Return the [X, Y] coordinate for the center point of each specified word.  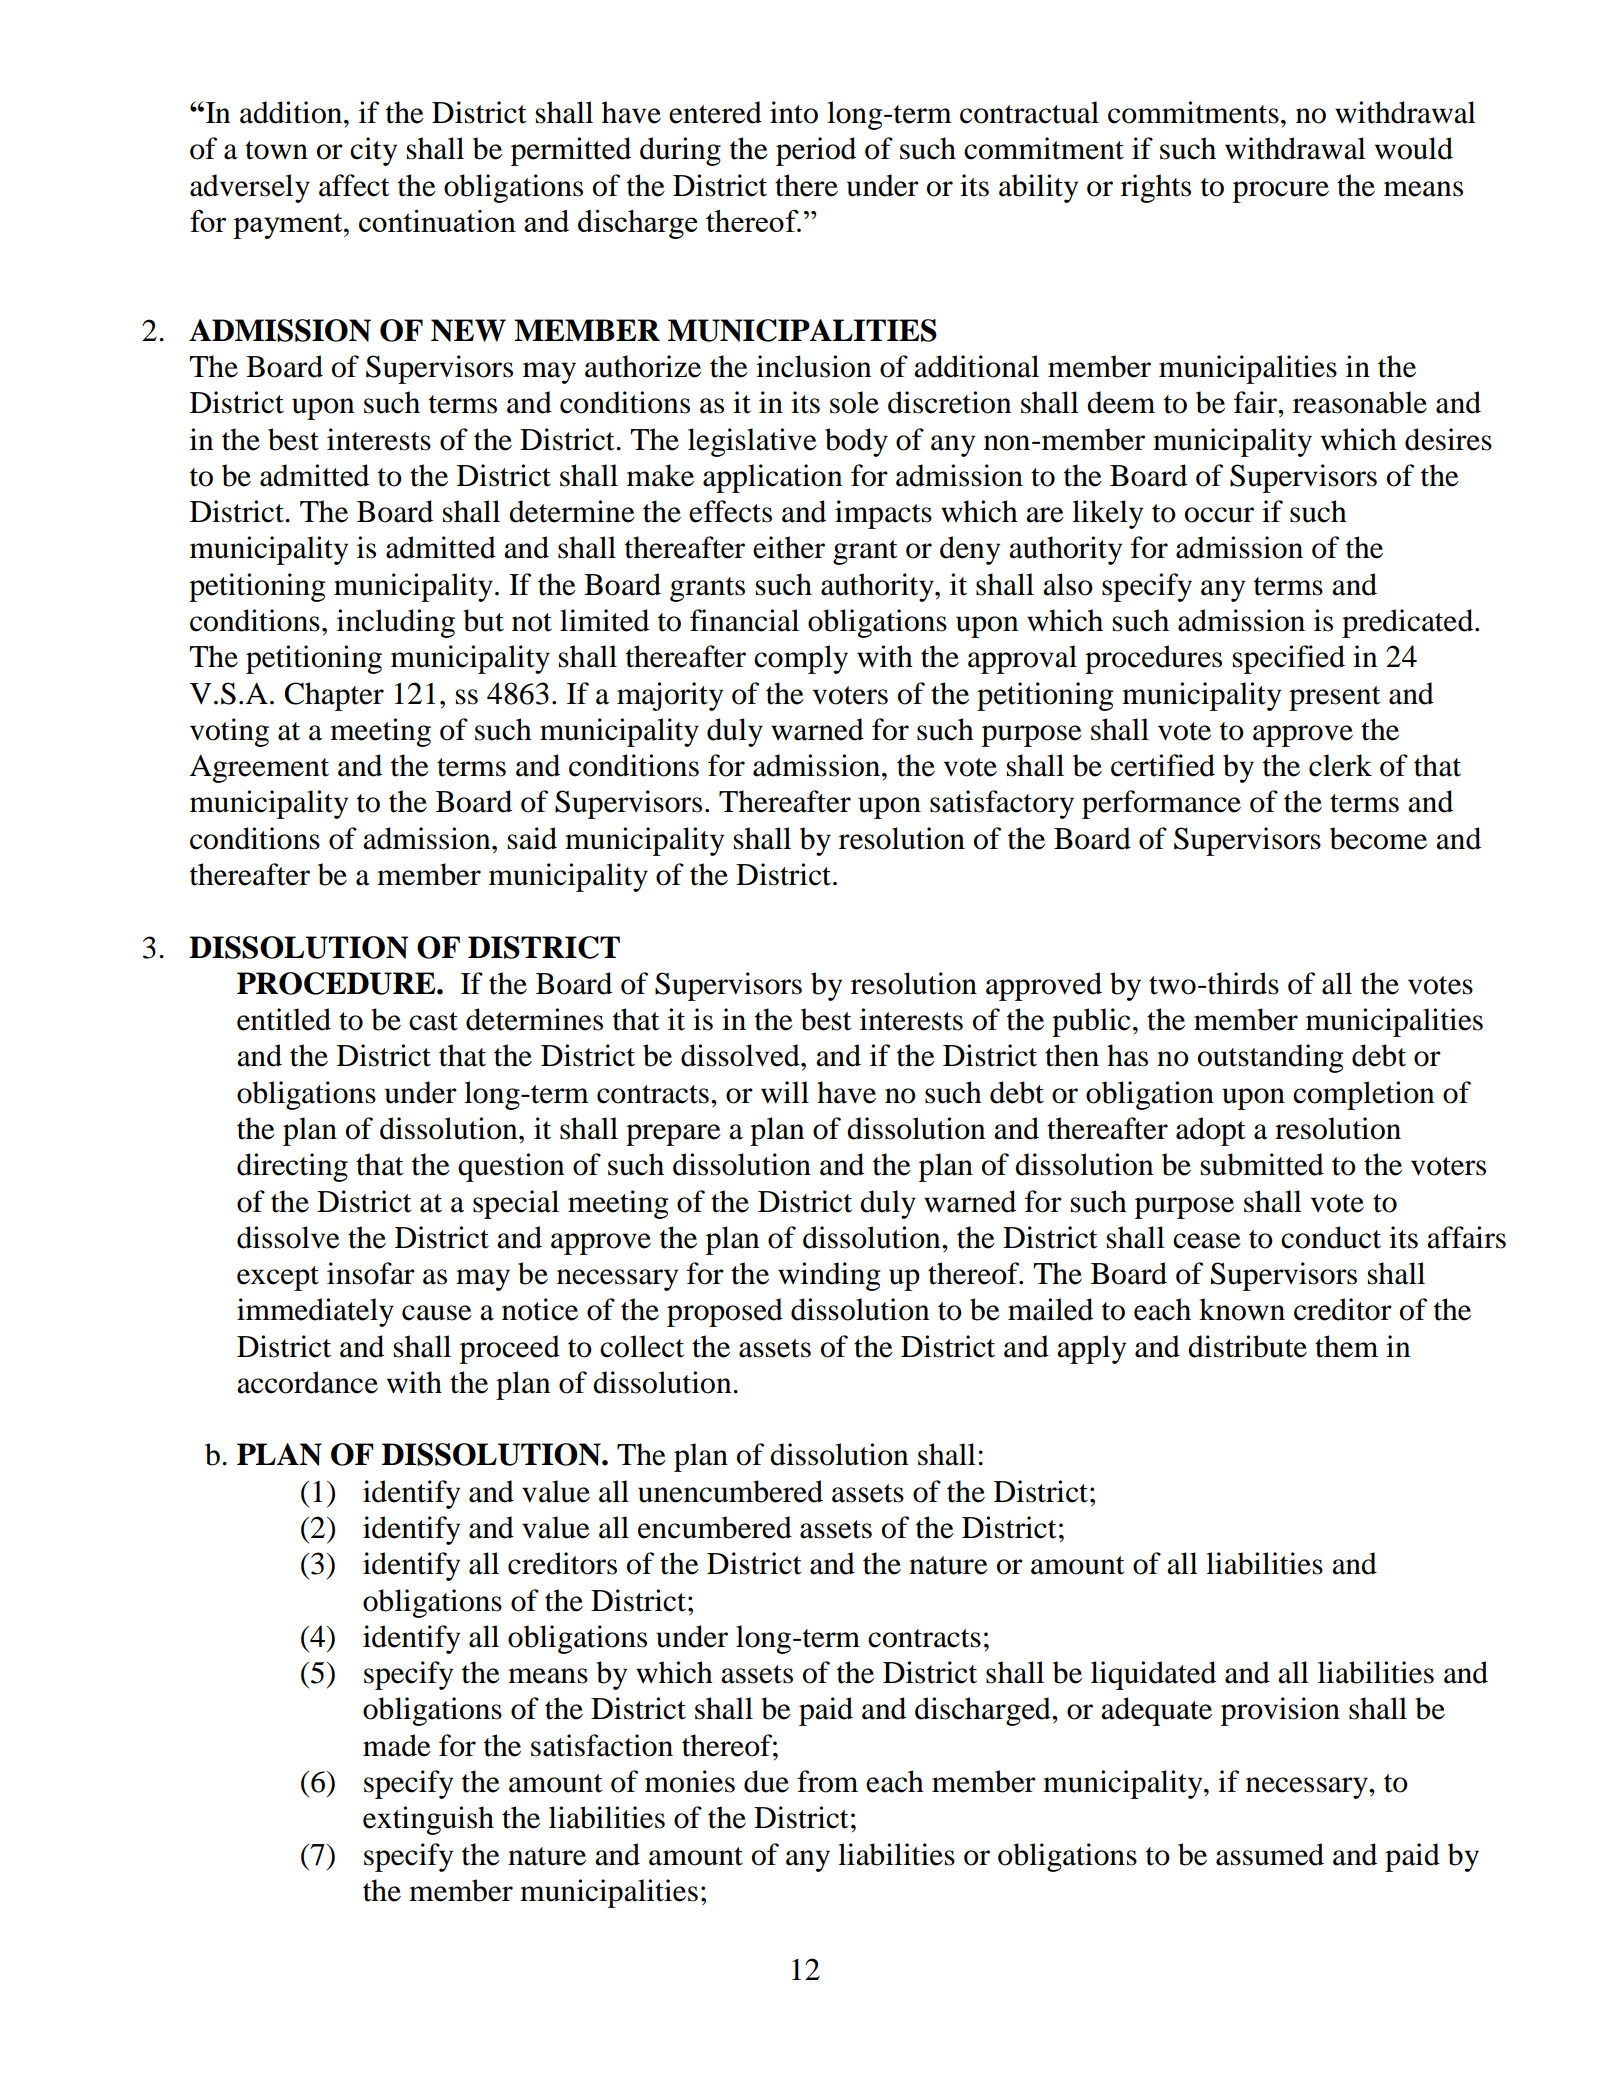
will [785, 1092]
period [816, 151]
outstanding [1271, 1058]
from [827, 1781]
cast [433, 1021]
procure [1281, 192]
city [373, 151]
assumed [1270, 1854]
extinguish [428, 1820]
